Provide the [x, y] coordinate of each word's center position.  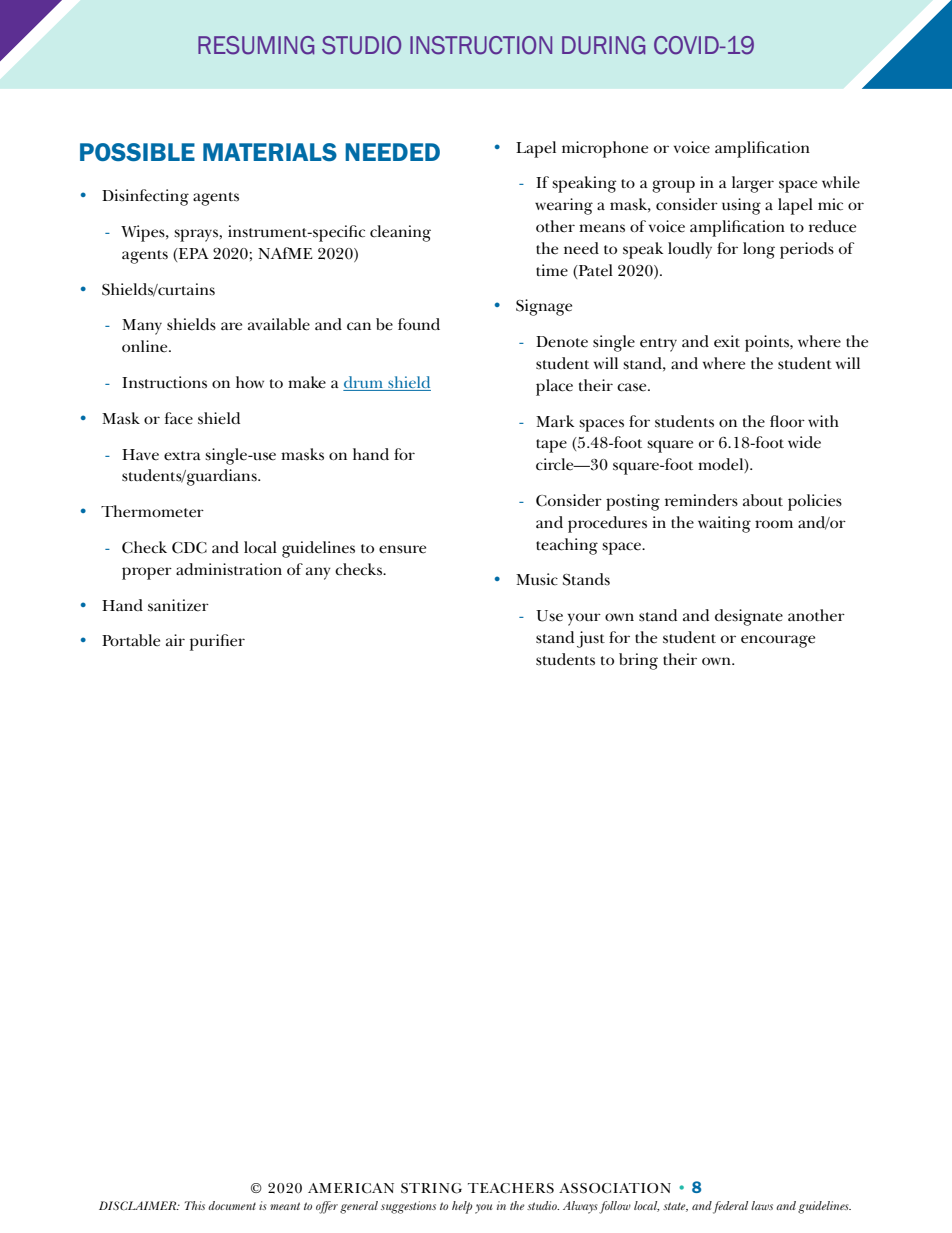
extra [182, 456]
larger [753, 184]
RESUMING [256, 45]
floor [787, 421]
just [591, 639]
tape [551, 446]
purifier [217, 642]
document [232, 1205]
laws [762, 1205]
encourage [778, 641]
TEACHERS [511, 1188]
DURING [603, 45]
